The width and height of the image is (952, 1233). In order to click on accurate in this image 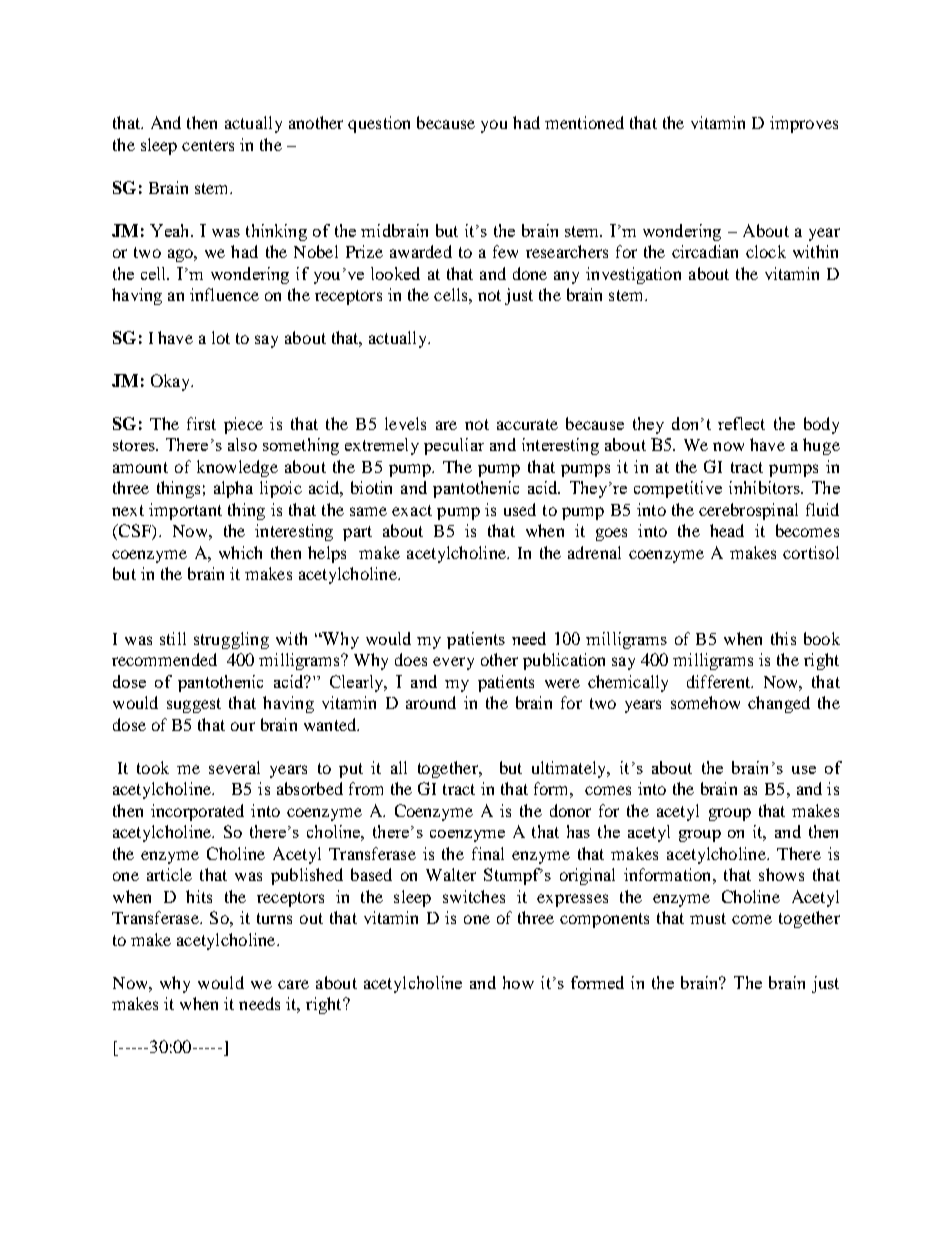, I will do `click(527, 424)`.
